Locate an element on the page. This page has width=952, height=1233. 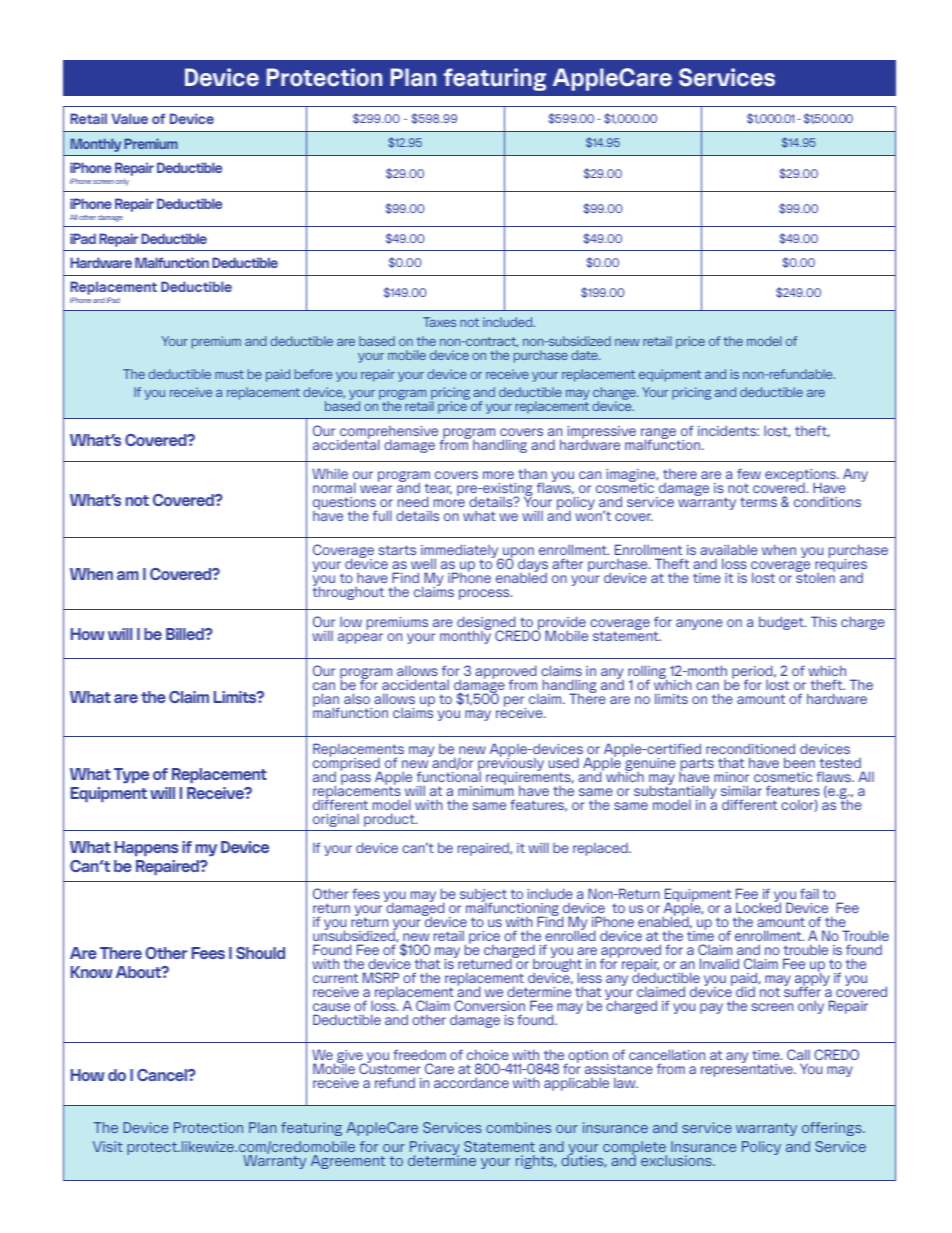
tear is located at coordinates (438, 489).
